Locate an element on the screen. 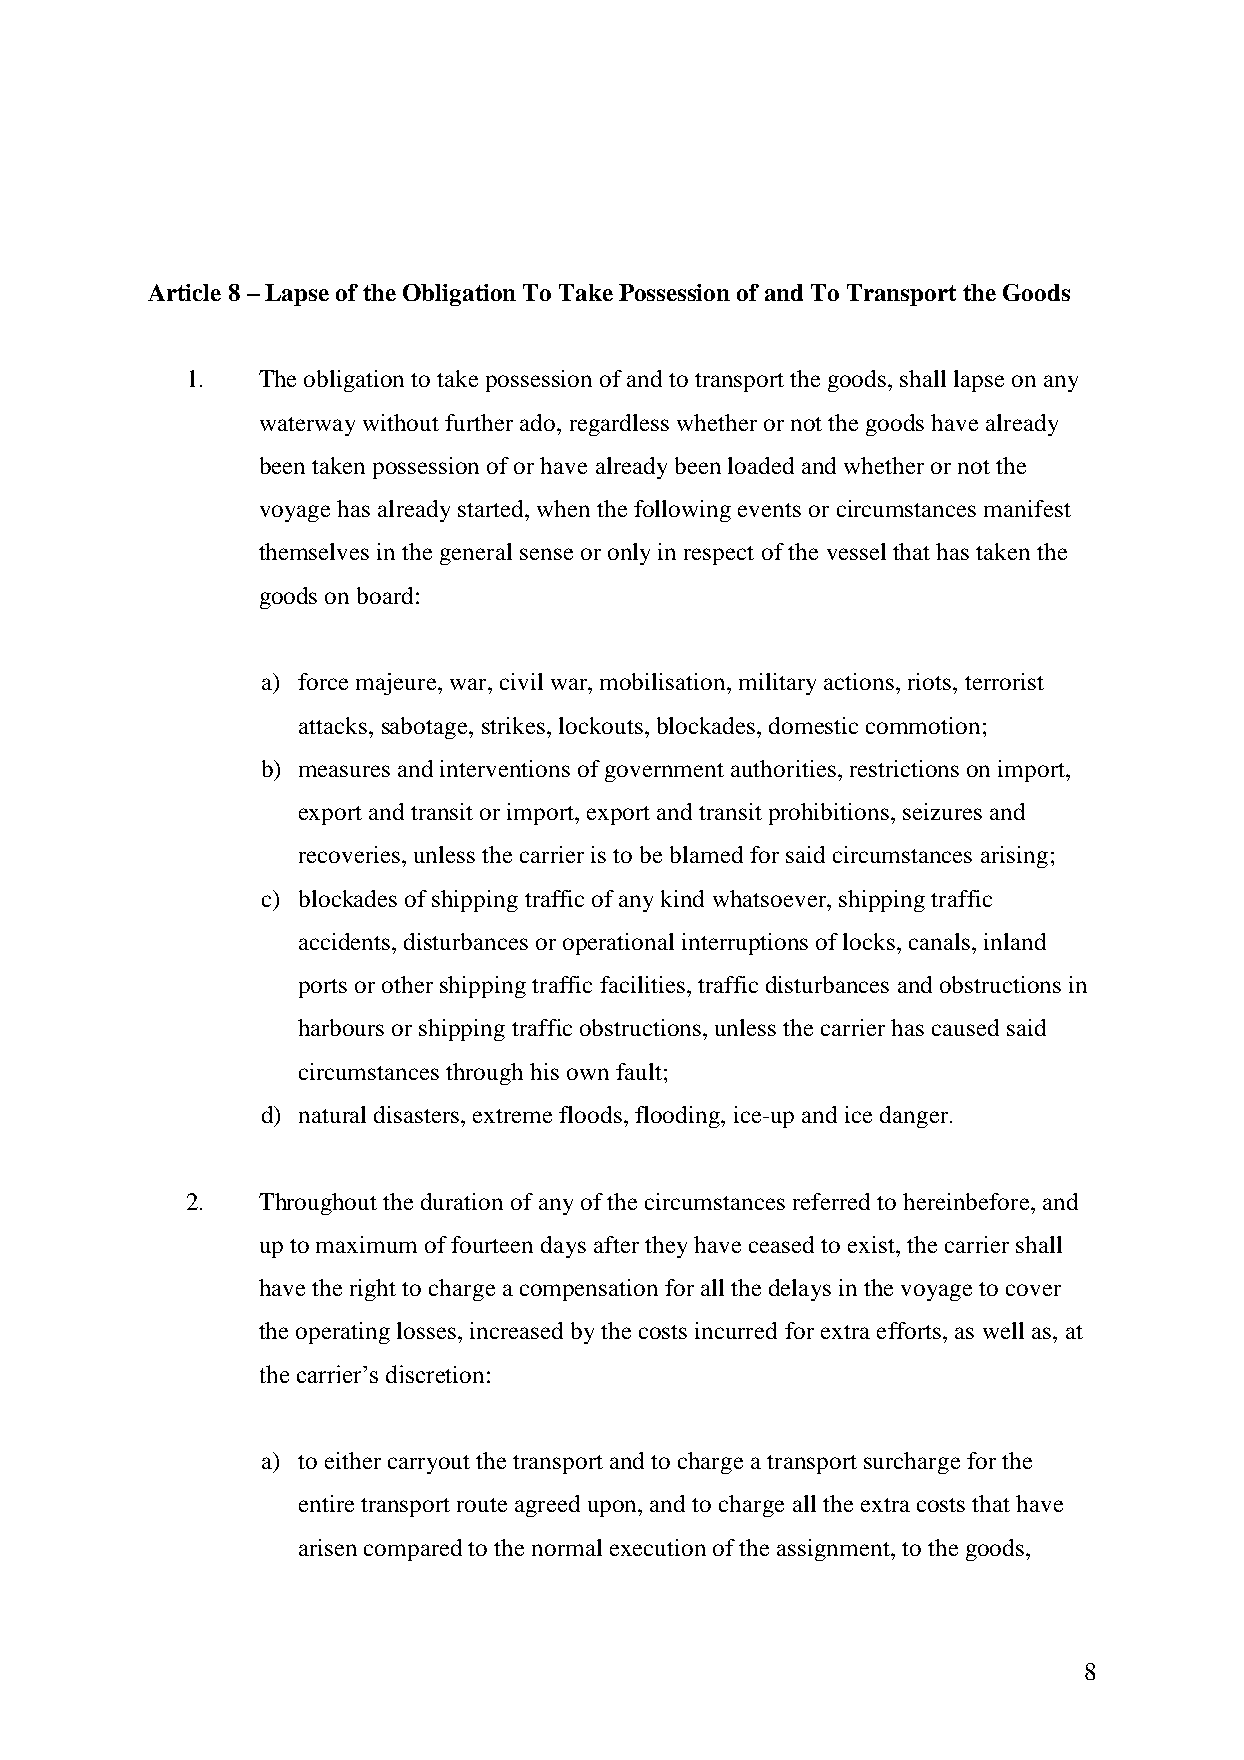 This screenshot has width=1244, height=1760. Article is located at coordinates (184, 292).
